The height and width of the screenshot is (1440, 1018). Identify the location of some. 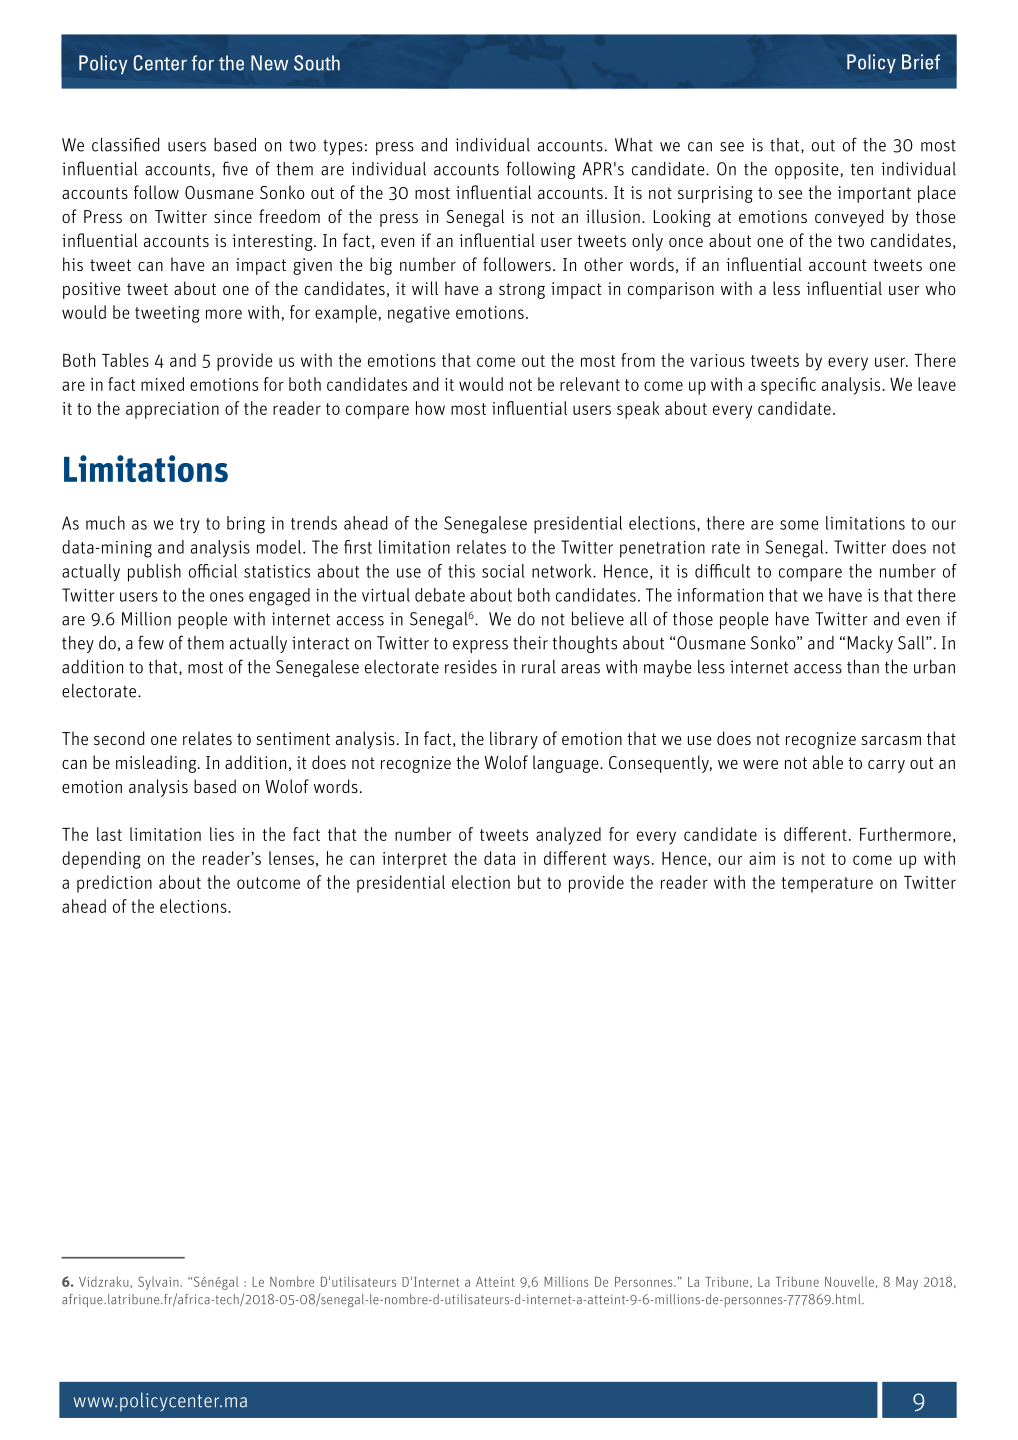
(799, 525).
